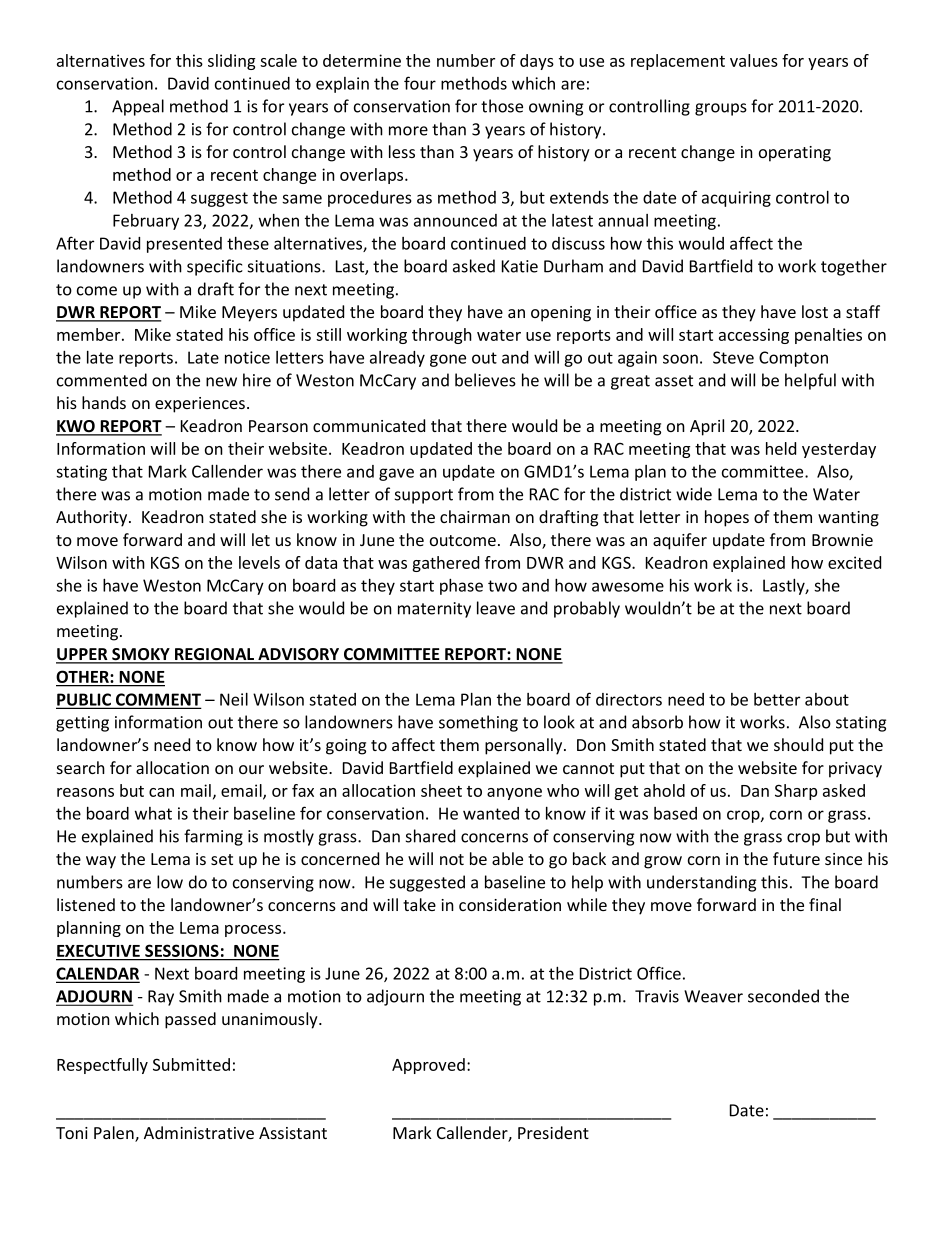  Describe the element at coordinates (754, 60) in the screenshot. I see `values` at that location.
